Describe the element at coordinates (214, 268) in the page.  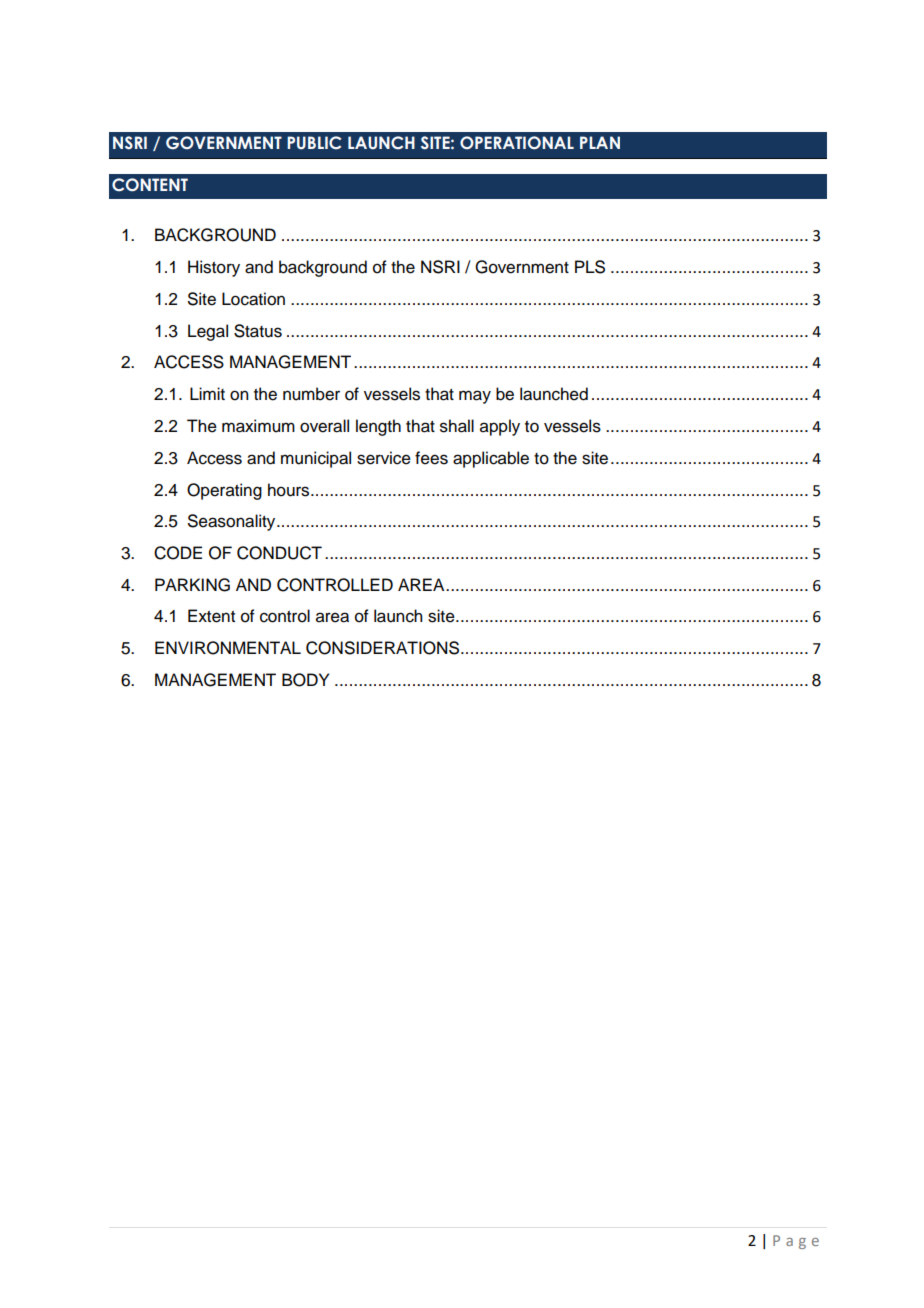
I see `History` at that location.
